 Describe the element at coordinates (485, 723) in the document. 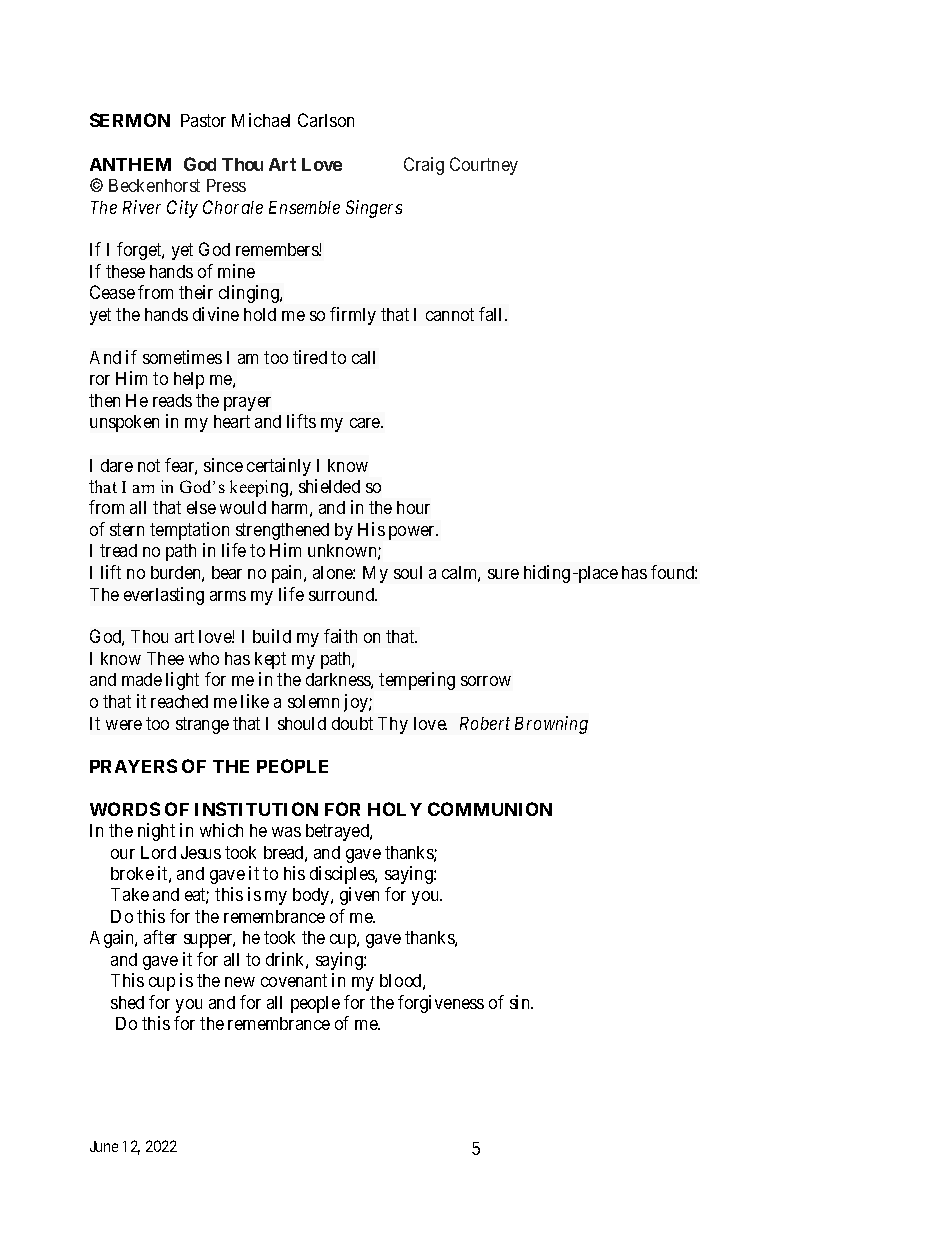

I see `Robert` at that location.
